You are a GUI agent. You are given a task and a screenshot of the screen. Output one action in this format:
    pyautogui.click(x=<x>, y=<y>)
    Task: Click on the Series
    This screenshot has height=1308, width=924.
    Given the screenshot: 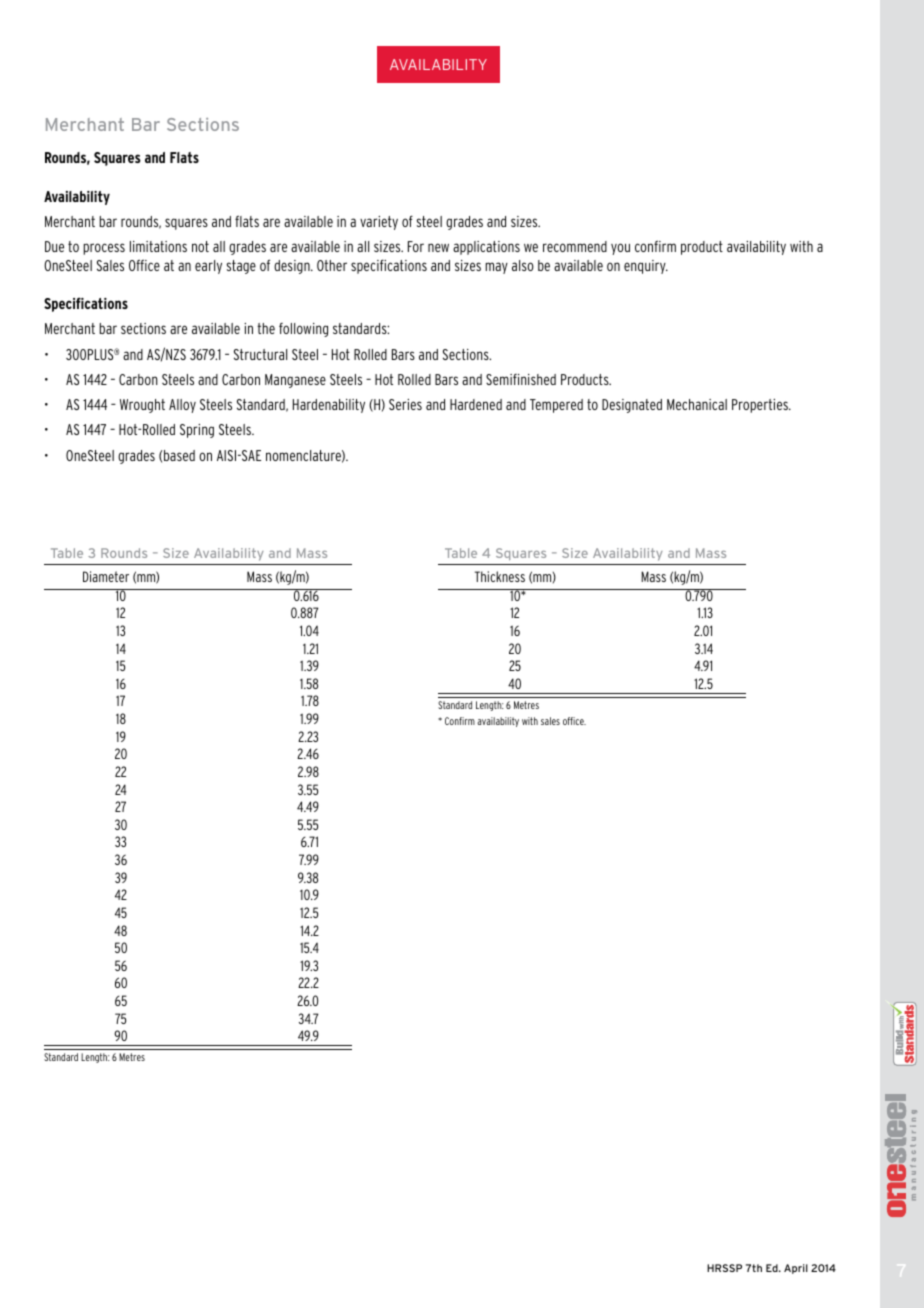 What is the action you would take?
    pyautogui.click(x=405, y=404)
